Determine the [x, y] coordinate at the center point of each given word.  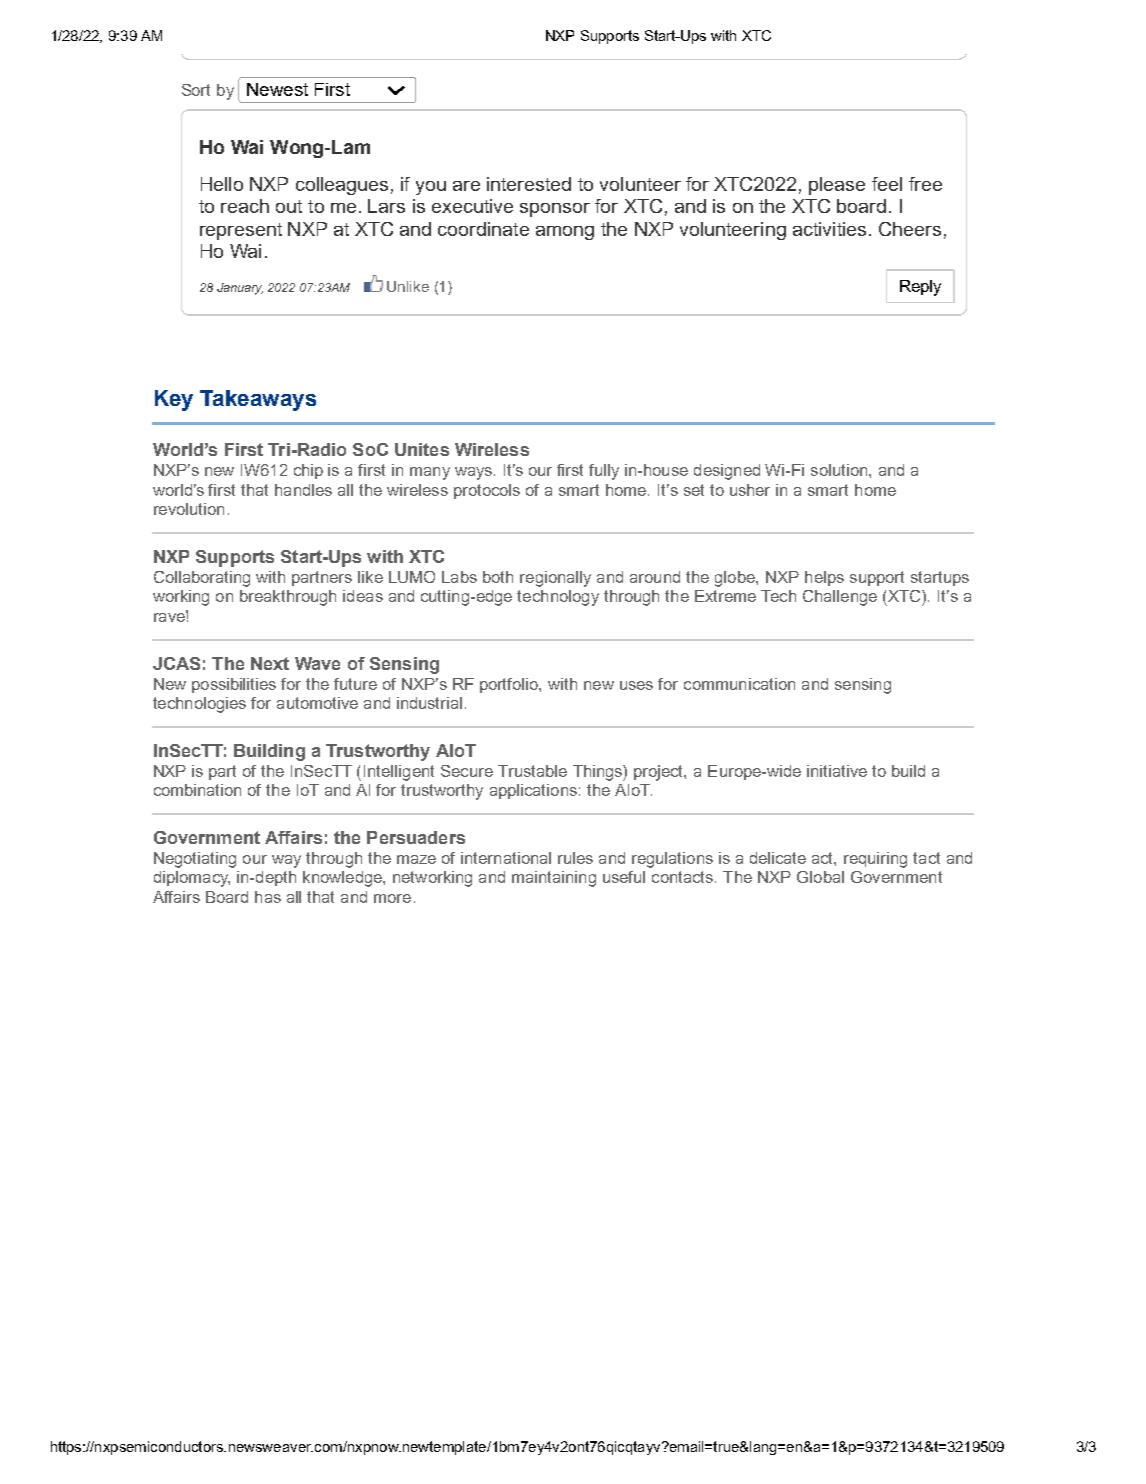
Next [270, 663]
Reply [920, 288]
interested [529, 184]
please [837, 186]
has [268, 897]
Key [174, 400]
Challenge [840, 598]
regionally [555, 579]
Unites [422, 449]
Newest [277, 89]
